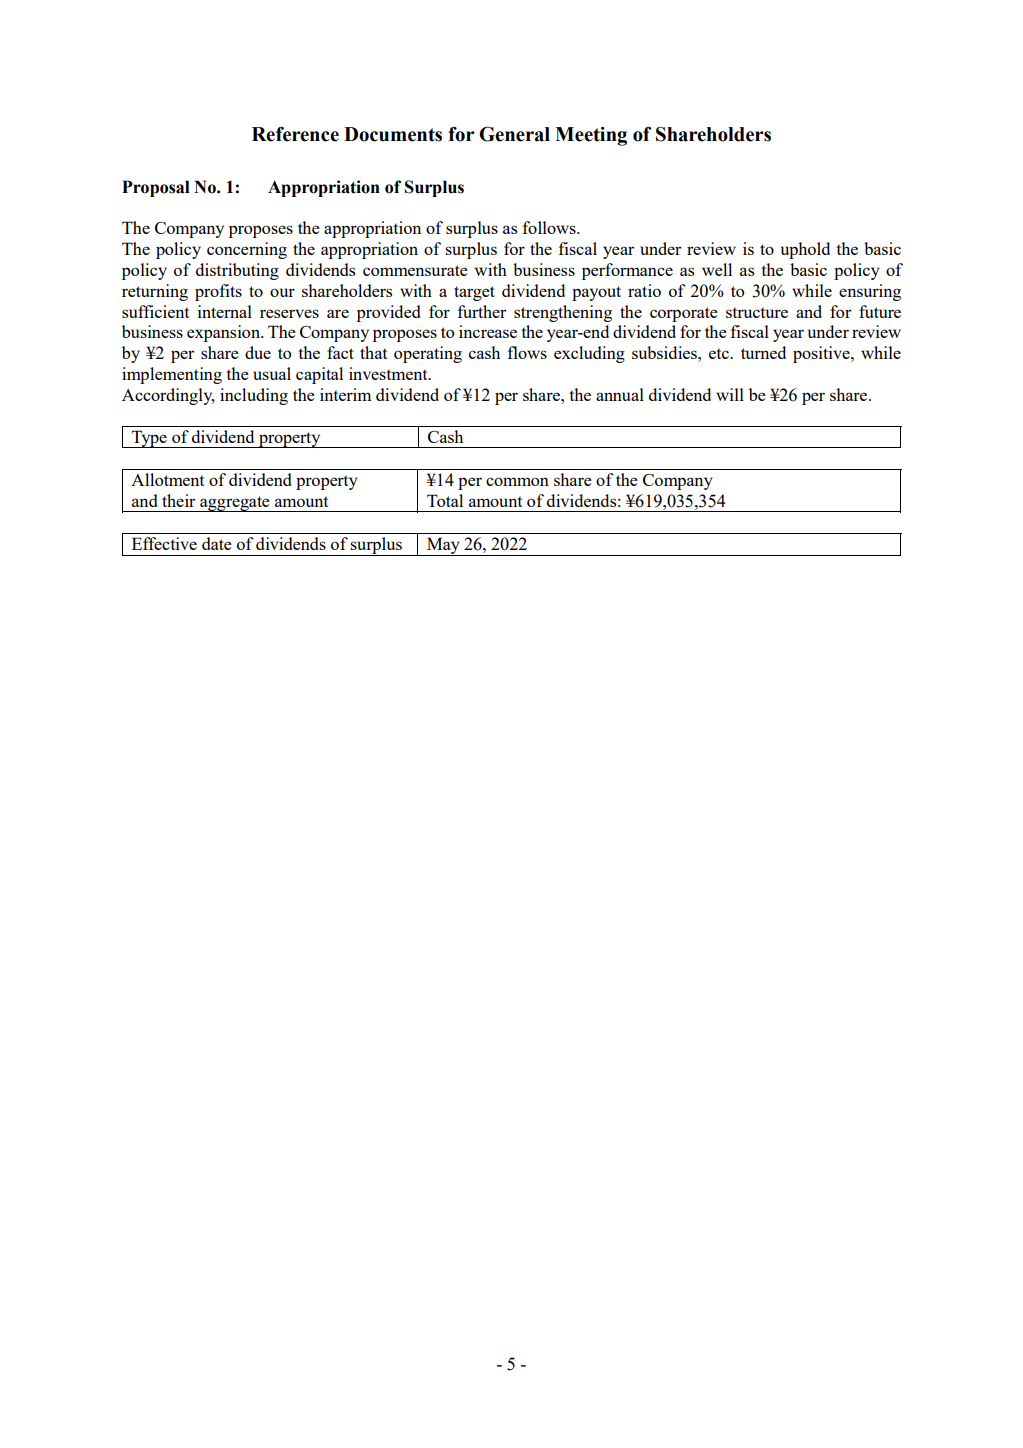 Image resolution: width=1023 pixels, height=1448 pixels. What do you see at coordinates (730, 394) in the page?
I see `will` at bounding box center [730, 394].
